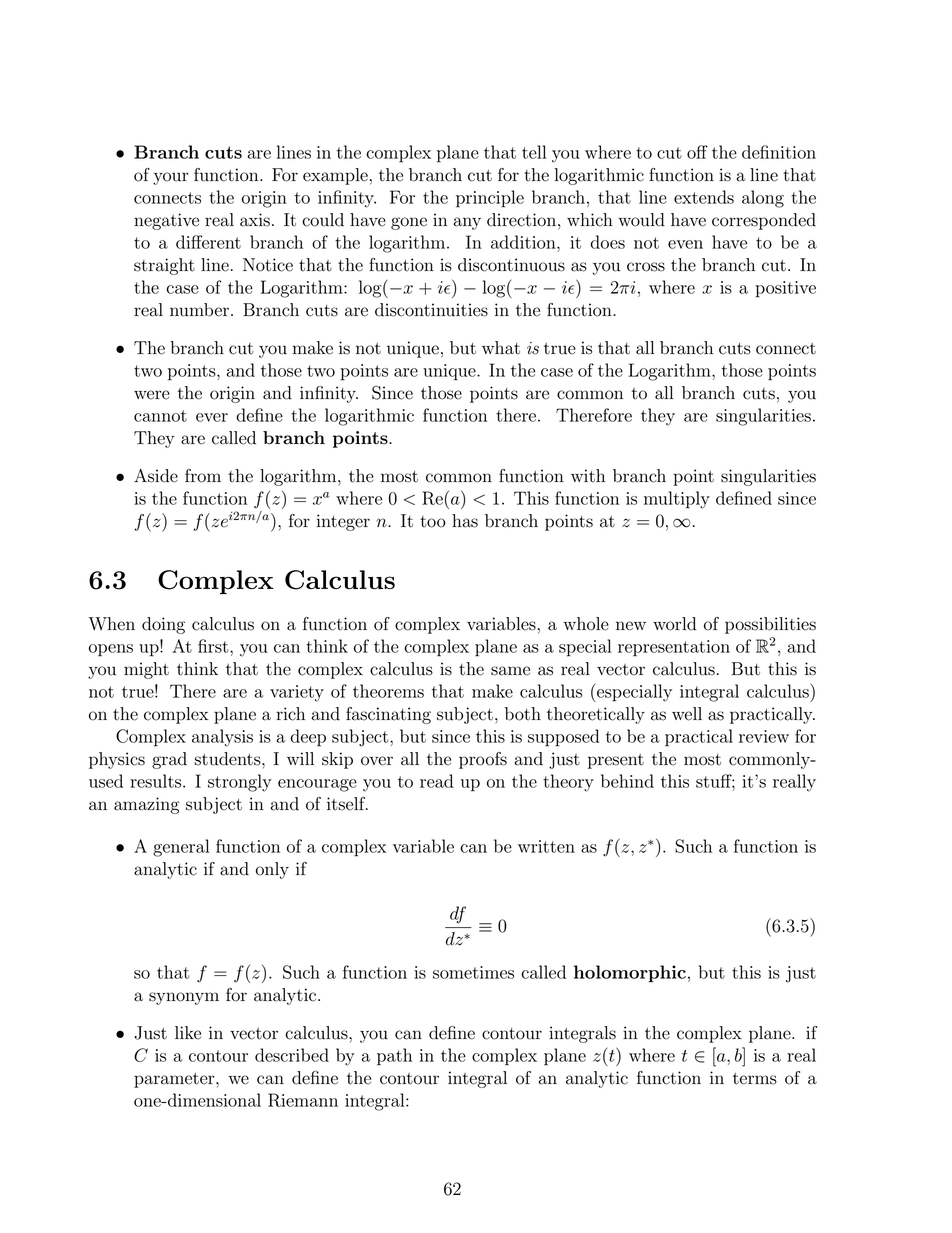 This screenshot has height=1233, width=952. Describe the element at coordinates (181, 848) in the screenshot. I see `general` at that location.
